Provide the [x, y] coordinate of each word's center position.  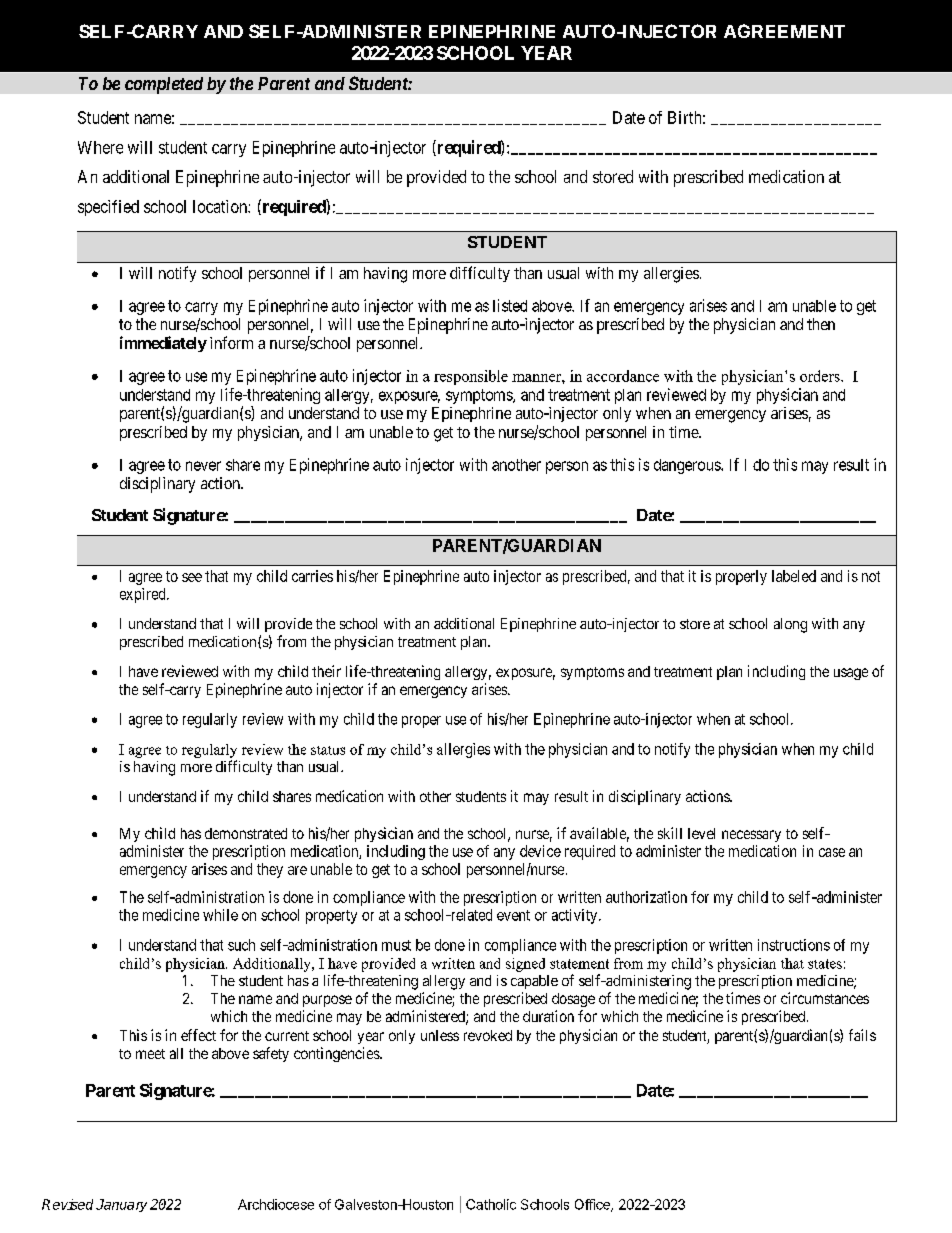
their [326, 671]
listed [510, 305]
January [121, 1205]
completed [164, 85]
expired [144, 595]
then [821, 324]
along [790, 625]
